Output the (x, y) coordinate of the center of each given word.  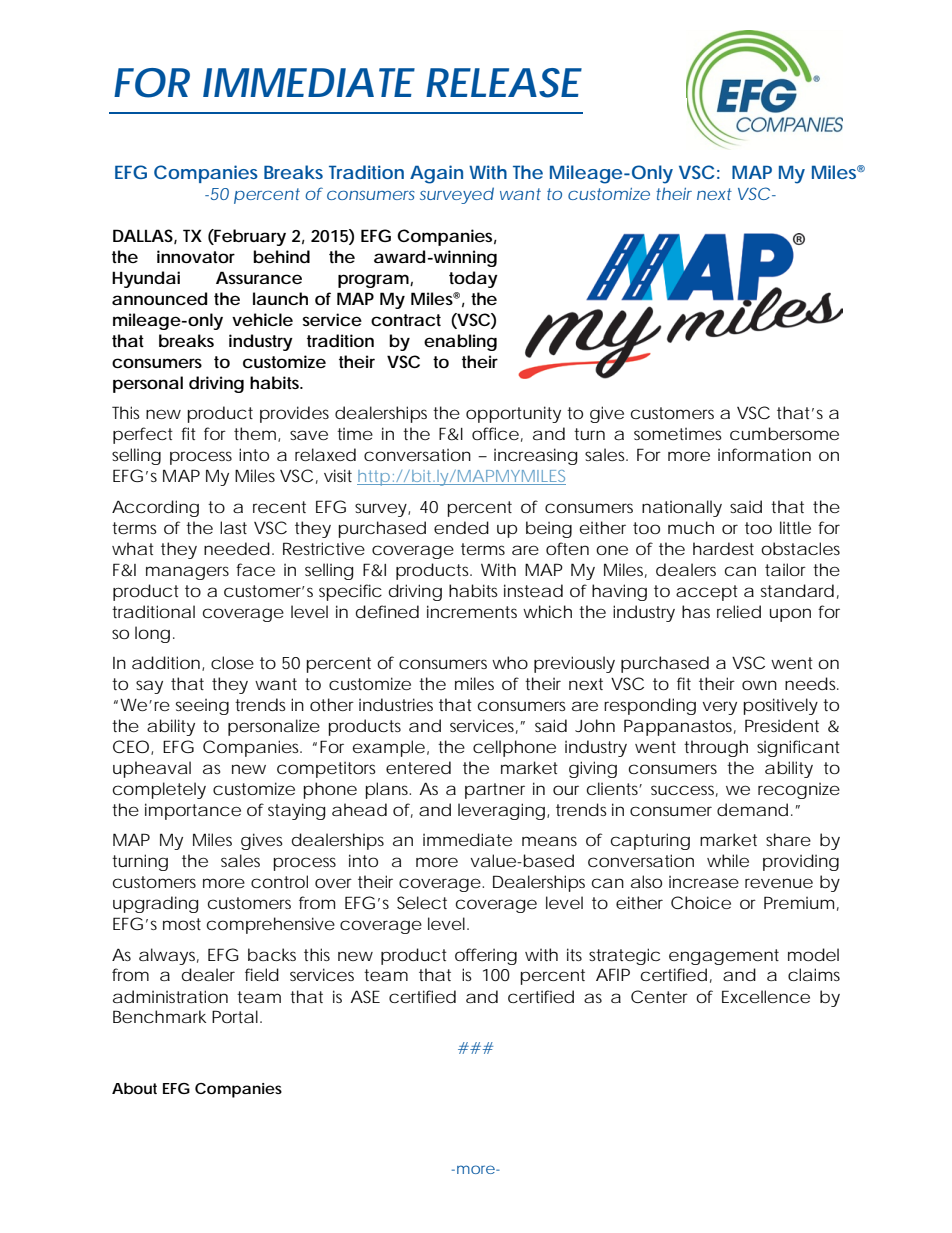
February (249, 237)
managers (187, 573)
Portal (236, 1016)
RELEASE (504, 83)
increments (472, 611)
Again (436, 174)
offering (486, 956)
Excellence (766, 996)
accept (707, 593)
